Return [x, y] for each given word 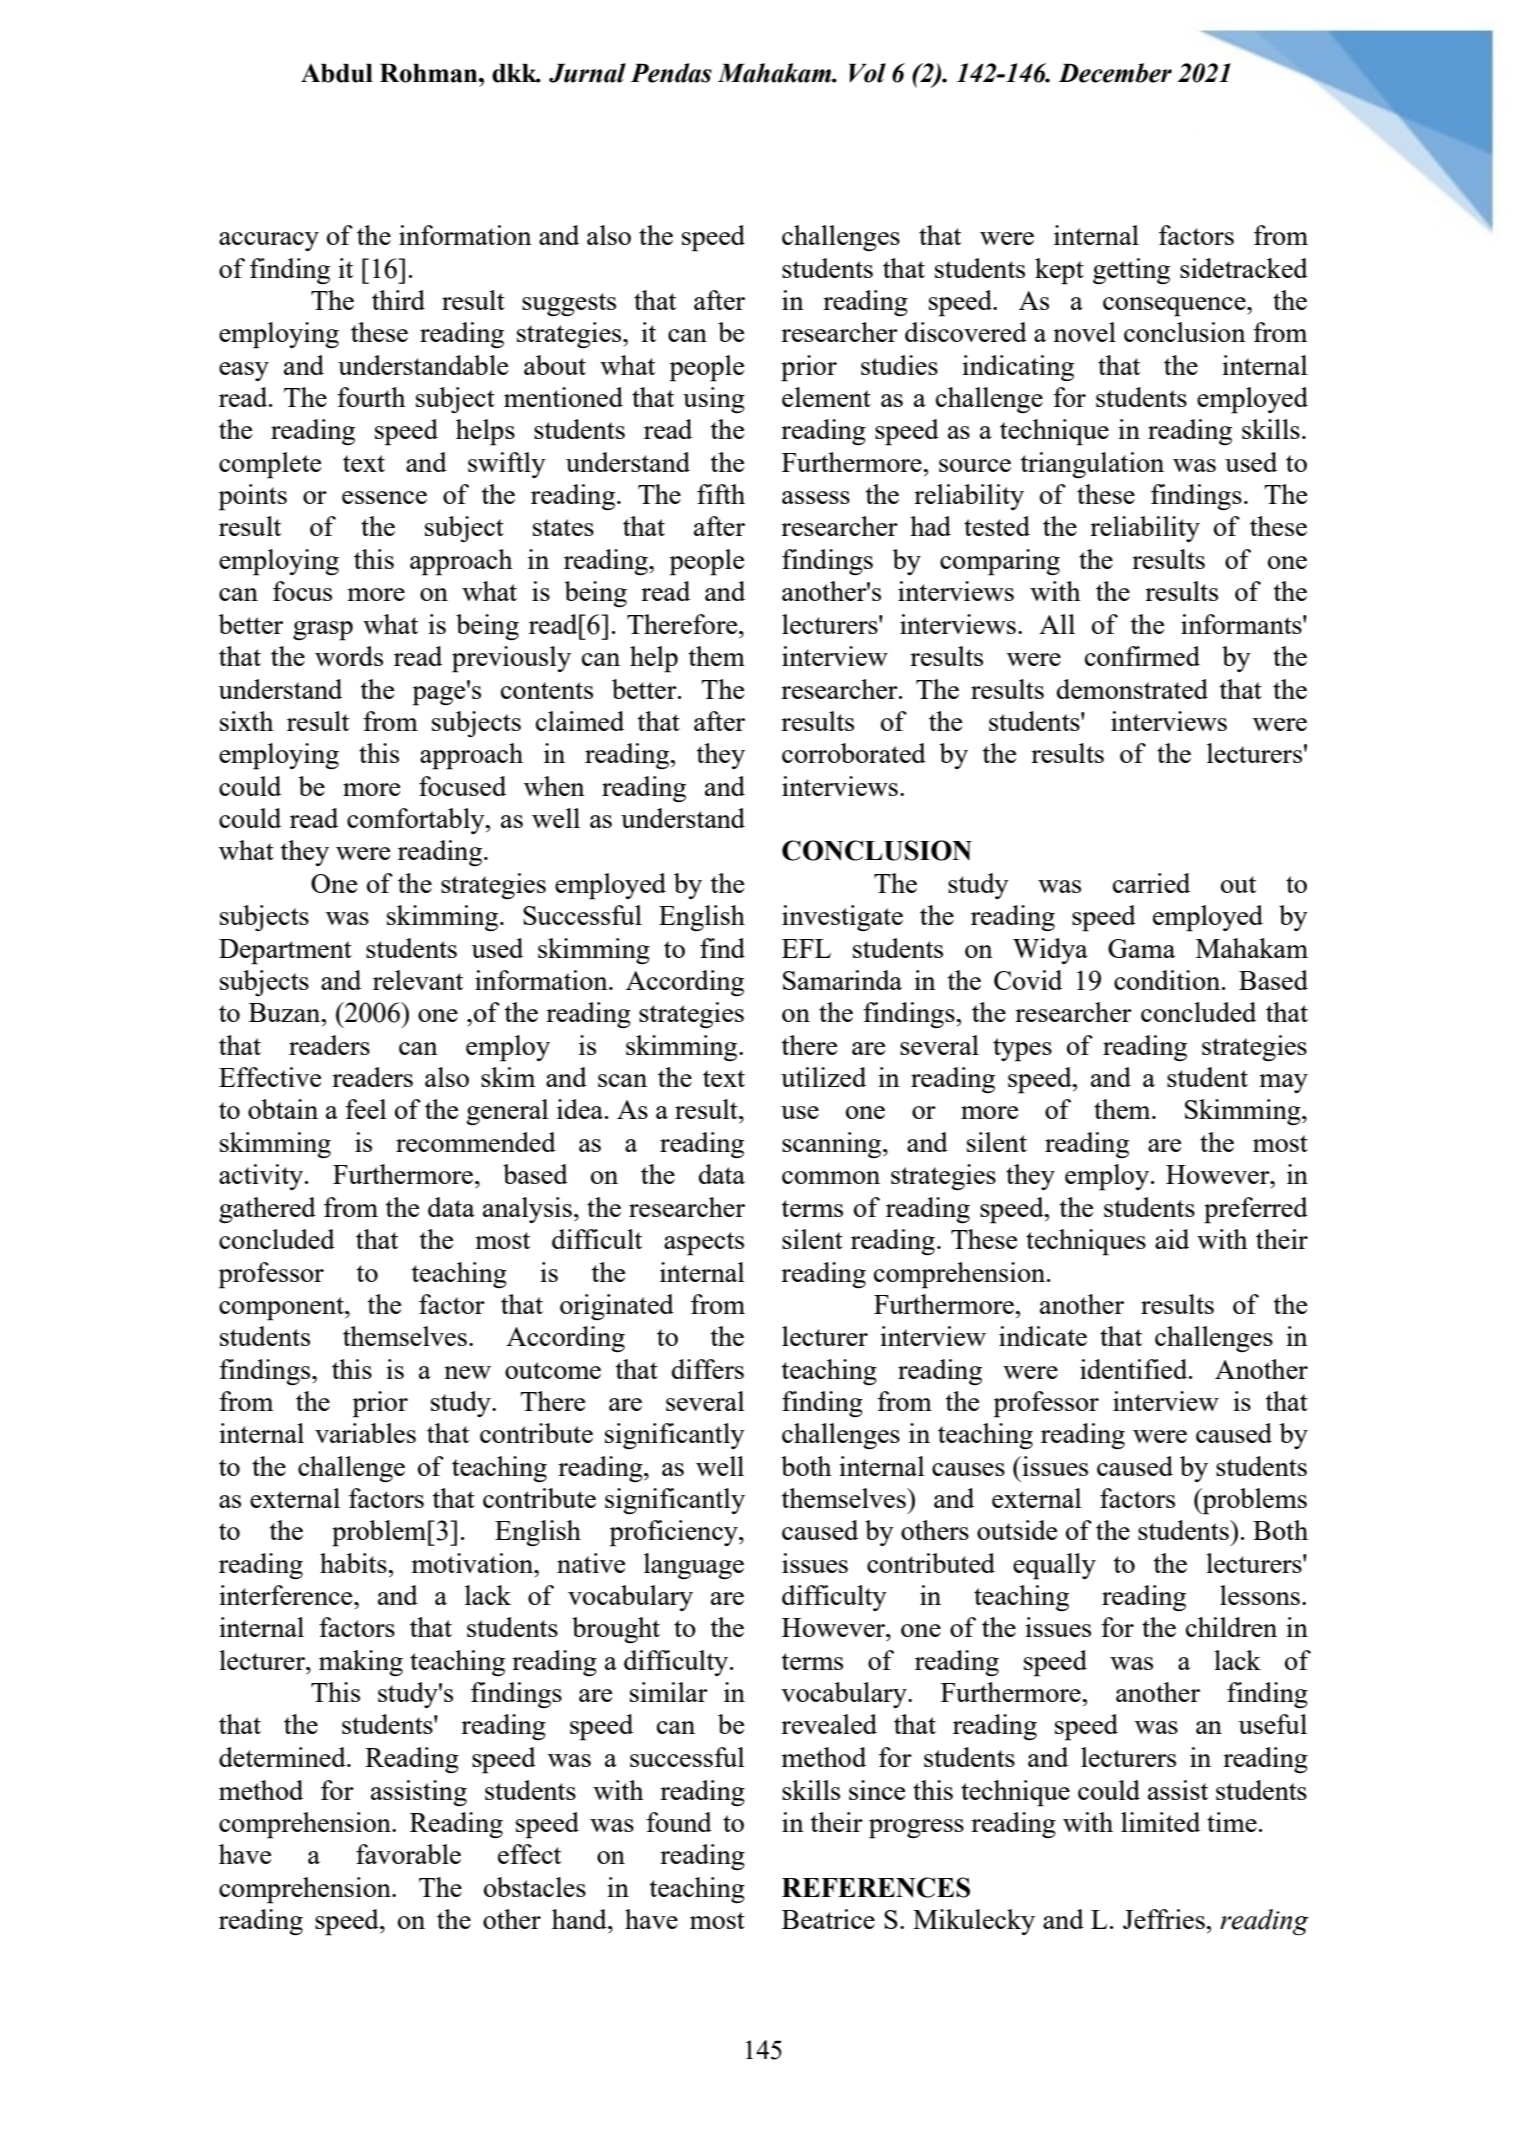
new [467, 1372]
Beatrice [828, 1919]
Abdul [337, 73]
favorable [408, 1854]
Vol [867, 73]
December [1115, 73]
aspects [704, 1244]
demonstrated [1132, 689]
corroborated [854, 753]
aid [1172, 1239]
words [349, 656]
